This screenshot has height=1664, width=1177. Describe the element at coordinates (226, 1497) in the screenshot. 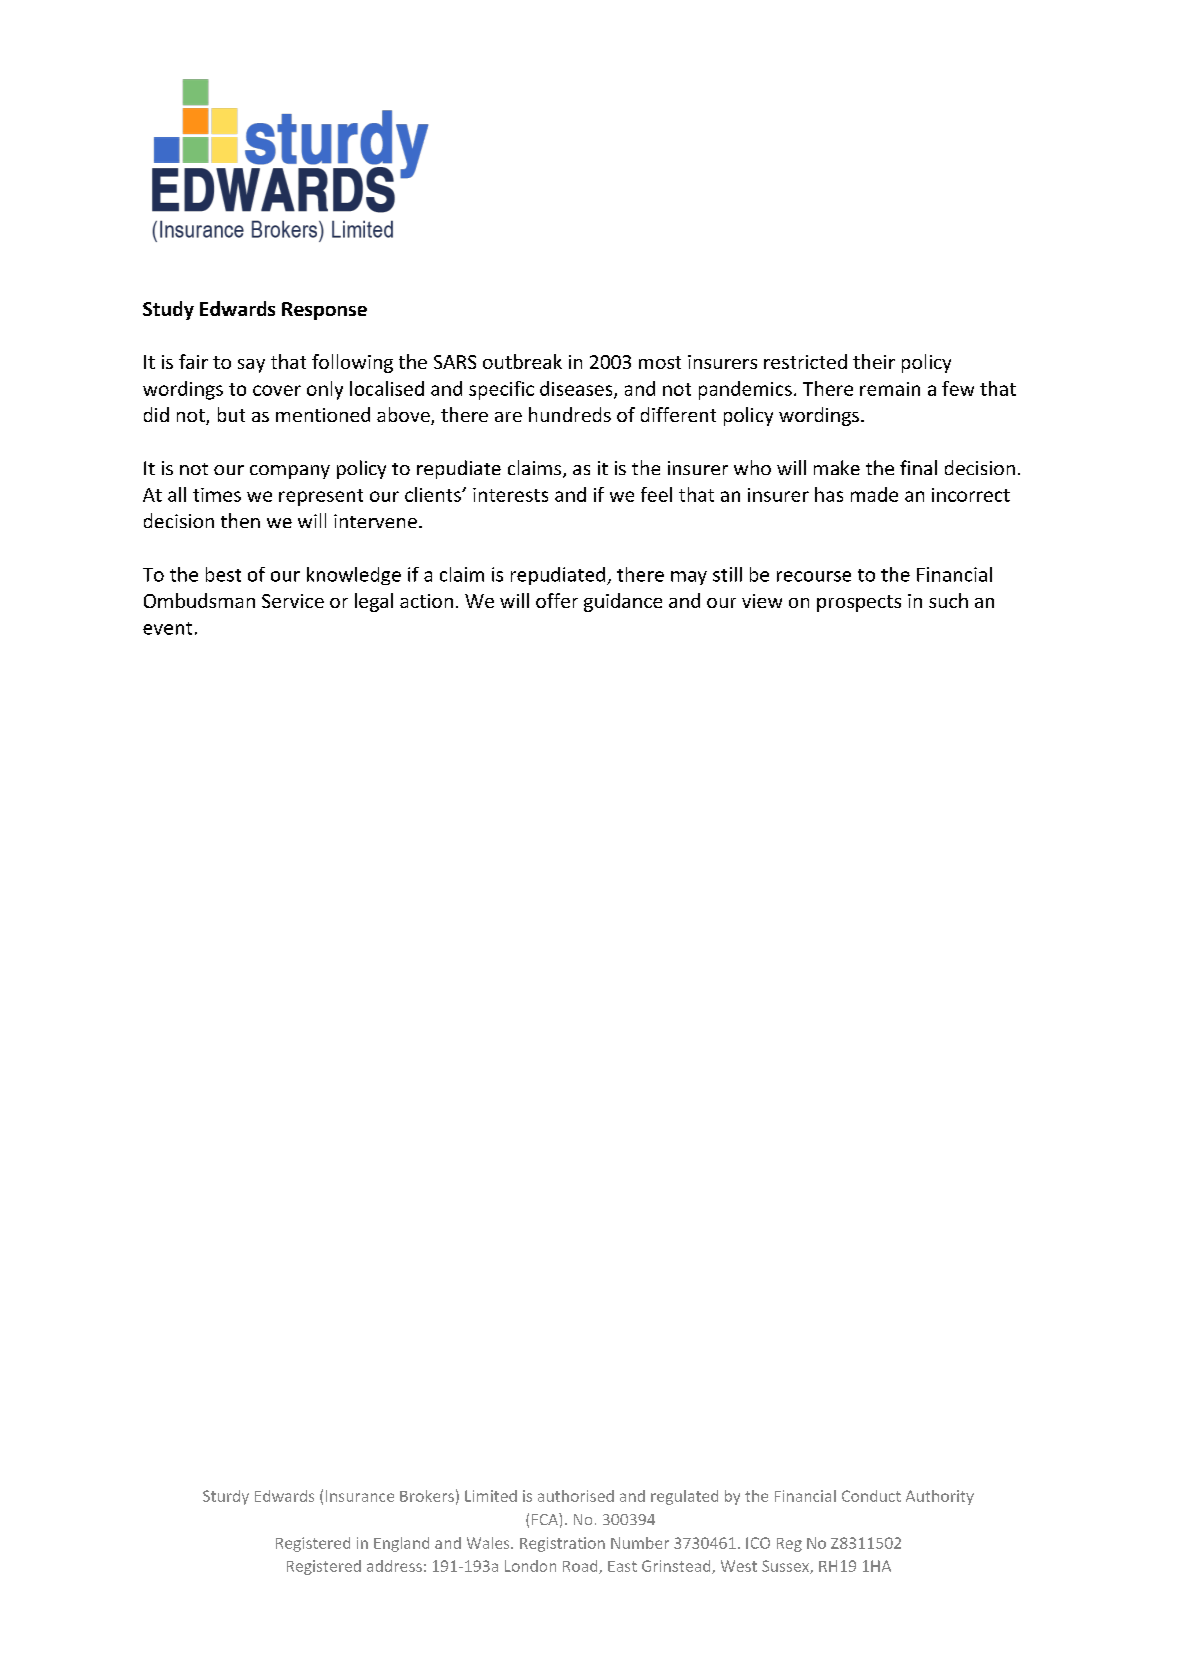

I see `Sturdy` at that location.
